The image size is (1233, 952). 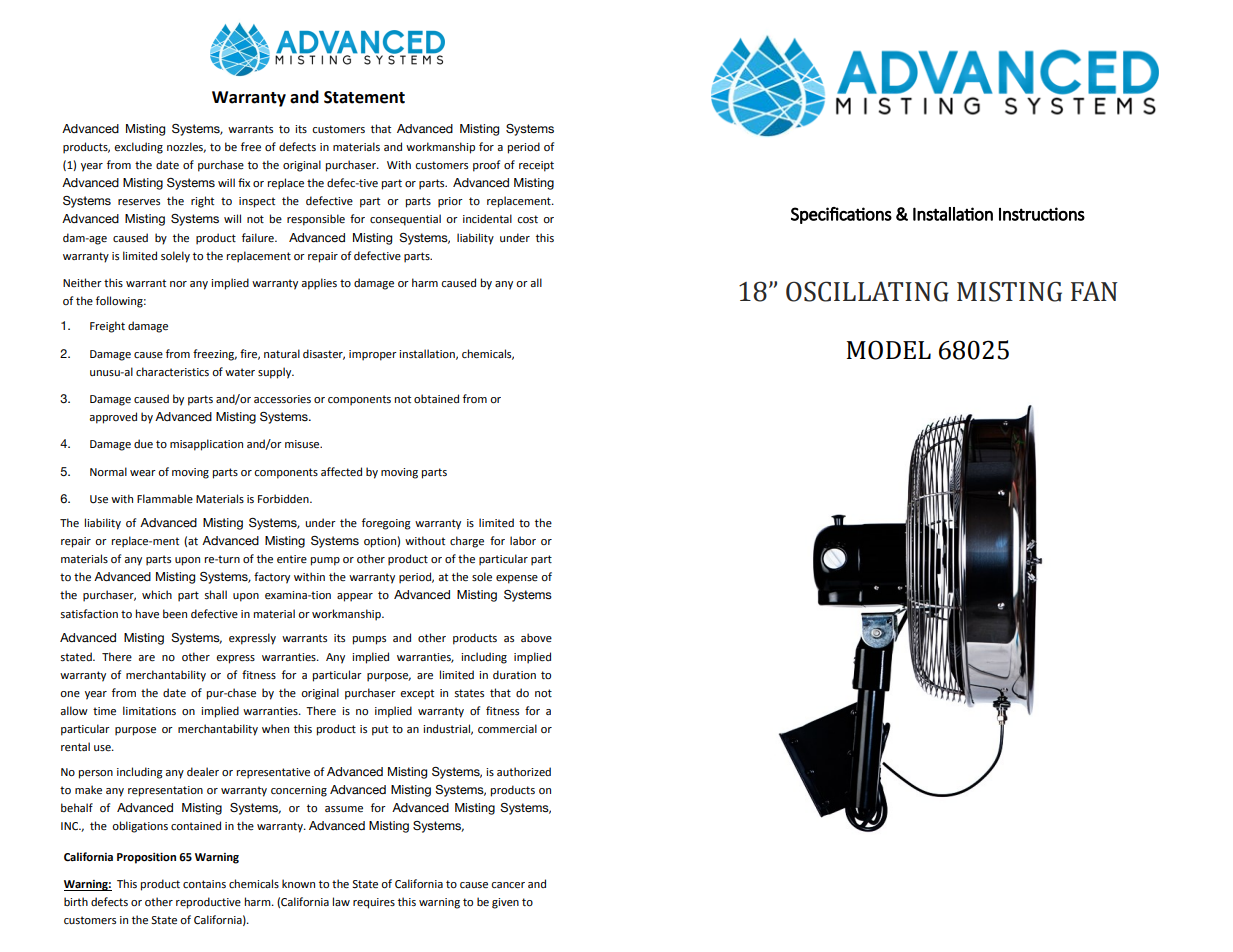 What do you see at coordinates (536, 166) in the screenshot?
I see `receipt` at bounding box center [536, 166].
